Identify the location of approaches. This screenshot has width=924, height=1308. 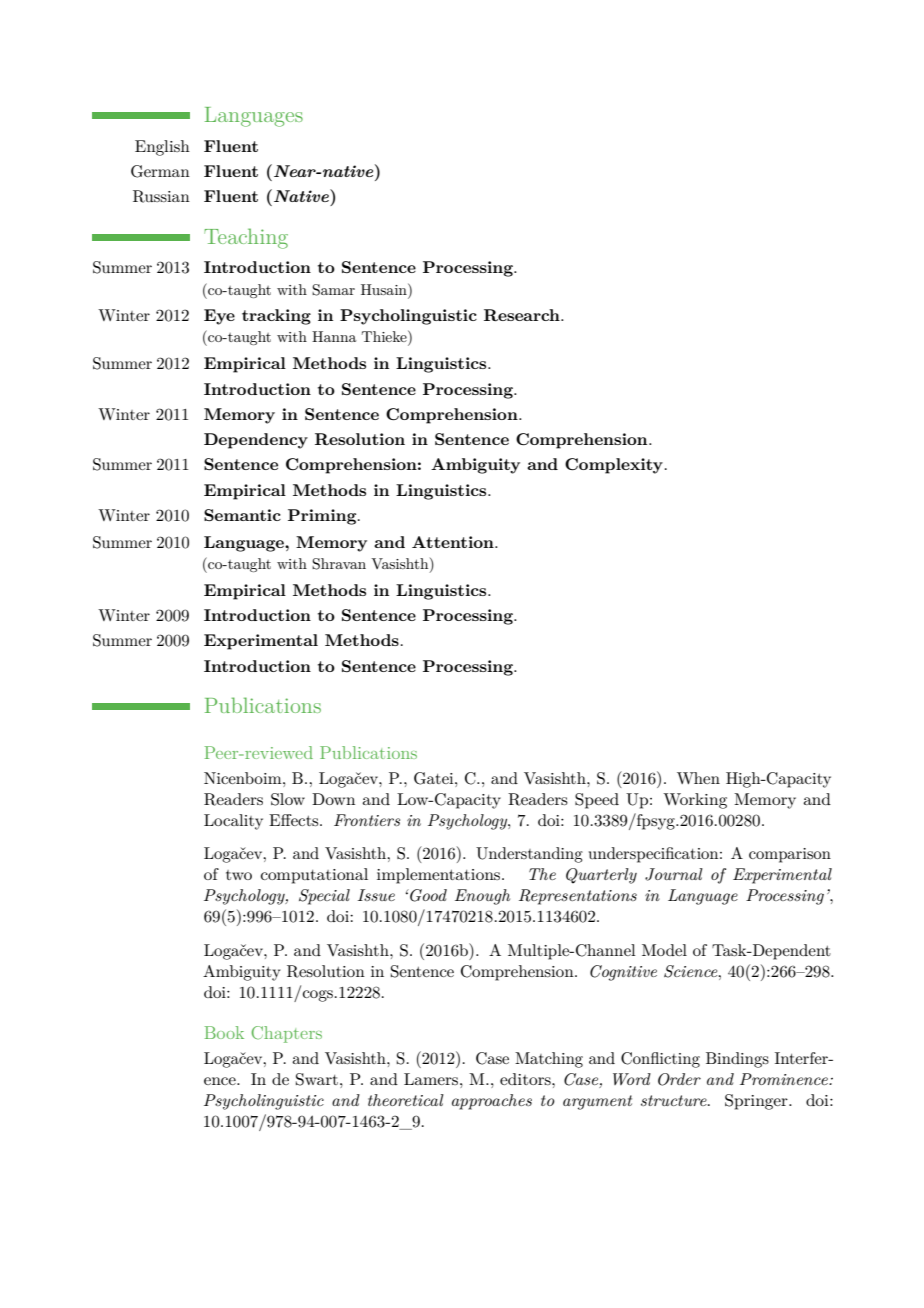
(492, 1102).
